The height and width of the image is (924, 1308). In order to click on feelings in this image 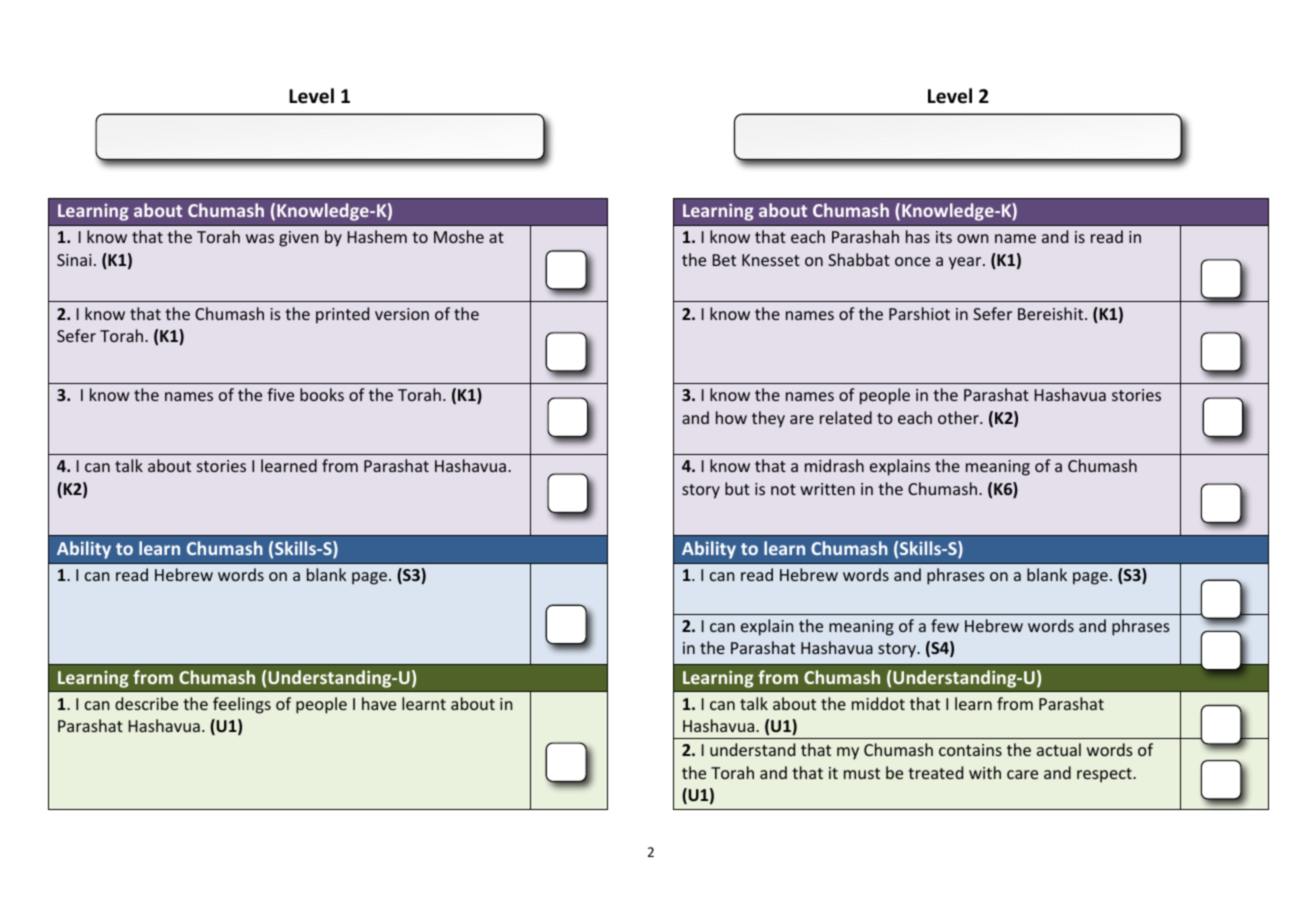, I will do `click(242, 705)`.
